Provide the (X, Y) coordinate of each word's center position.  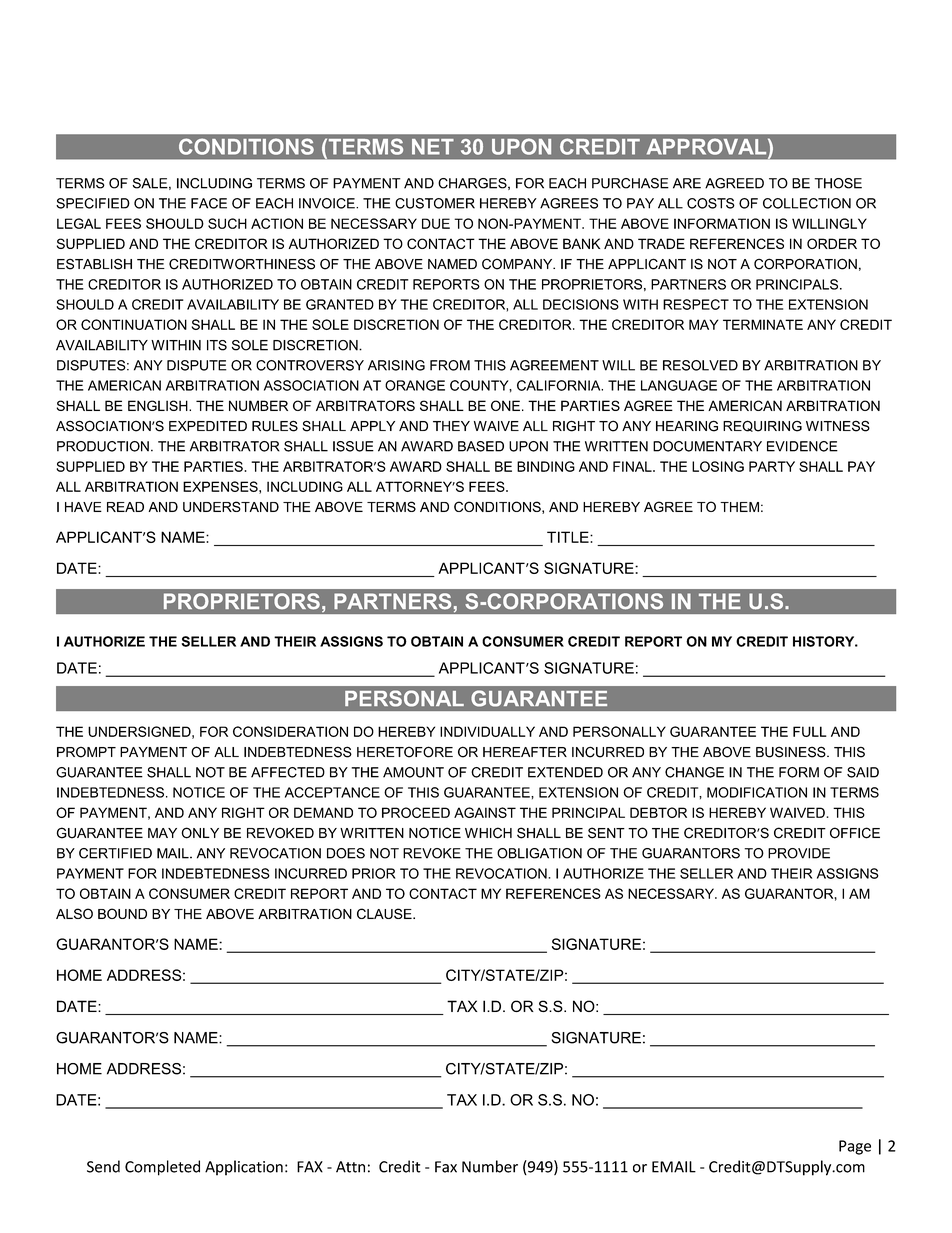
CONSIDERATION (290, 731)
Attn (350, 1167)
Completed (162, 1168)
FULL (810, 731)
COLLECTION (807, 203)
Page (855, 1147)
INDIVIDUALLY (487, 731)
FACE (209, 203)
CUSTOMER (435, 203)
